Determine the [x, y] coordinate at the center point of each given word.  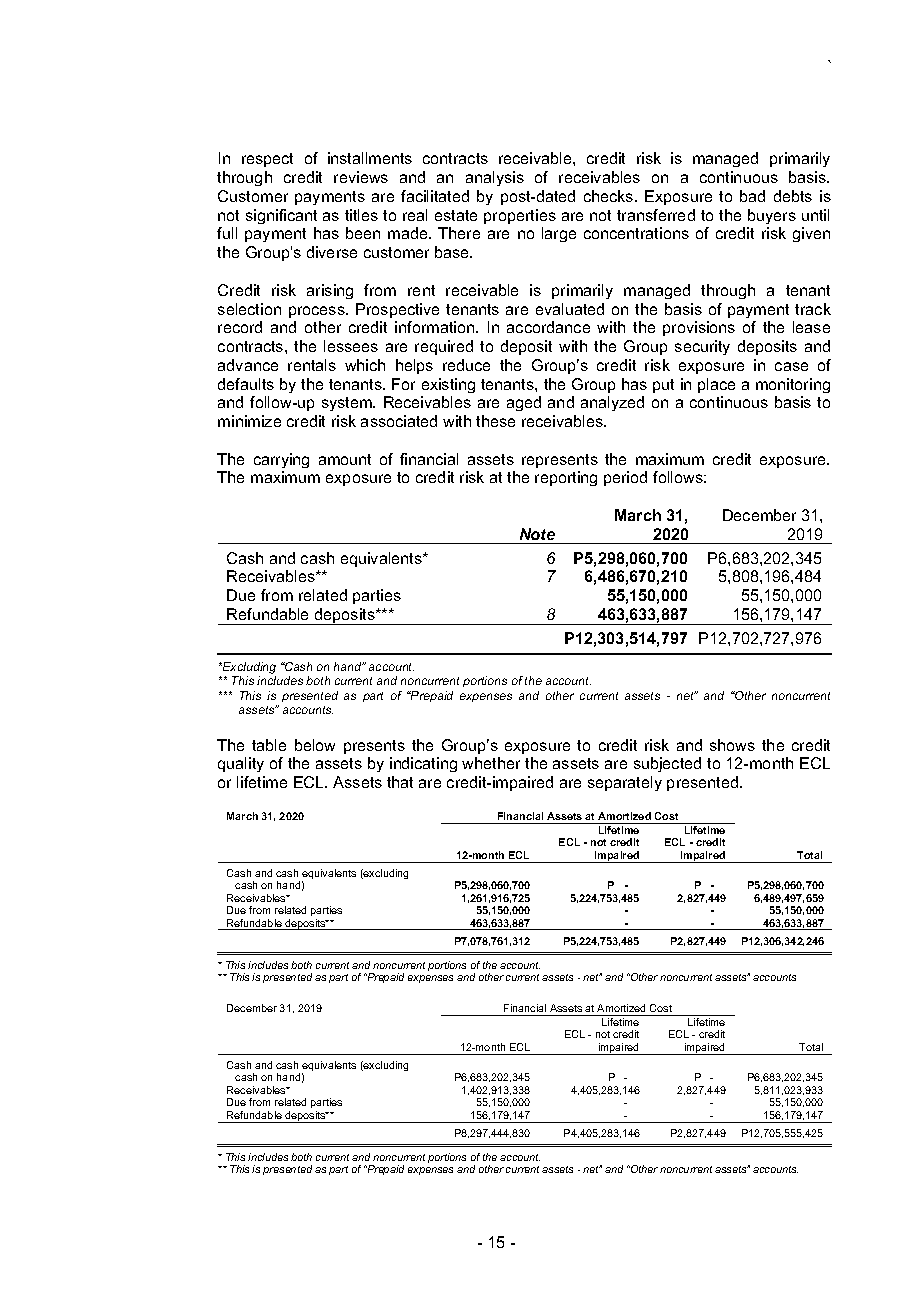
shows [732, 745]
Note [537, 534]
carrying [281, 460]
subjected [667, 764]
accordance [548, 327]
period [625, 478]
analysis [495, 178]
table [269, 745]
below [315, 745]
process [318, 312]
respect [267, 160]
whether [491, 763]
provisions [699, 328]
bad [752, 196]
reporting [566, 478]
